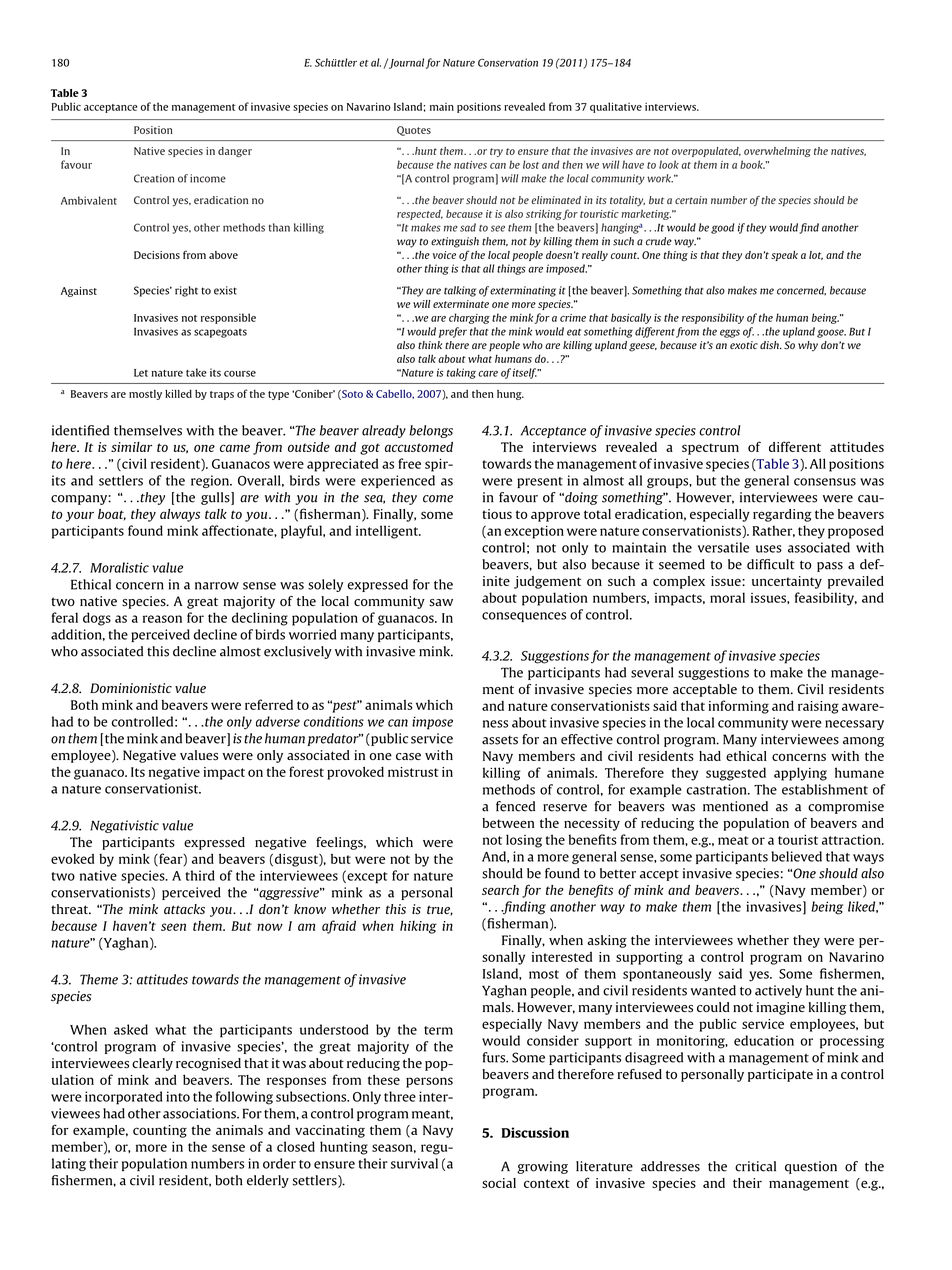  Describe the element at coordinates (777, 152) in the screenshot. I see `overwhelming` at that location.
